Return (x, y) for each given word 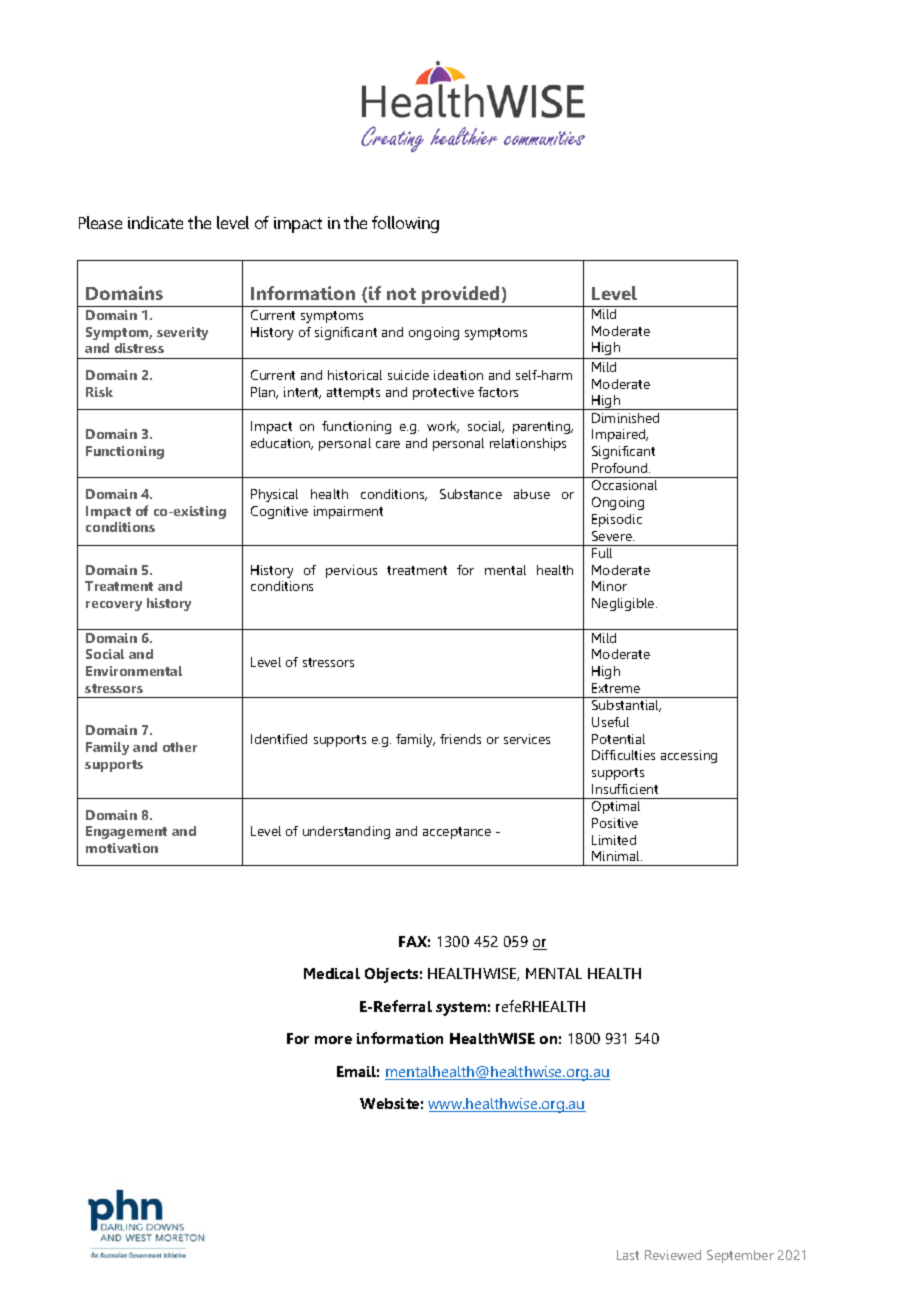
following (405, 224)
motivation (122, 848)
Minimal (617, 856)
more (333, 1040)
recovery (114, 606)
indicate (155, 222)
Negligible (624, 604)
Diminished (625, 418)
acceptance (457, 833)
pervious (351, 571)
